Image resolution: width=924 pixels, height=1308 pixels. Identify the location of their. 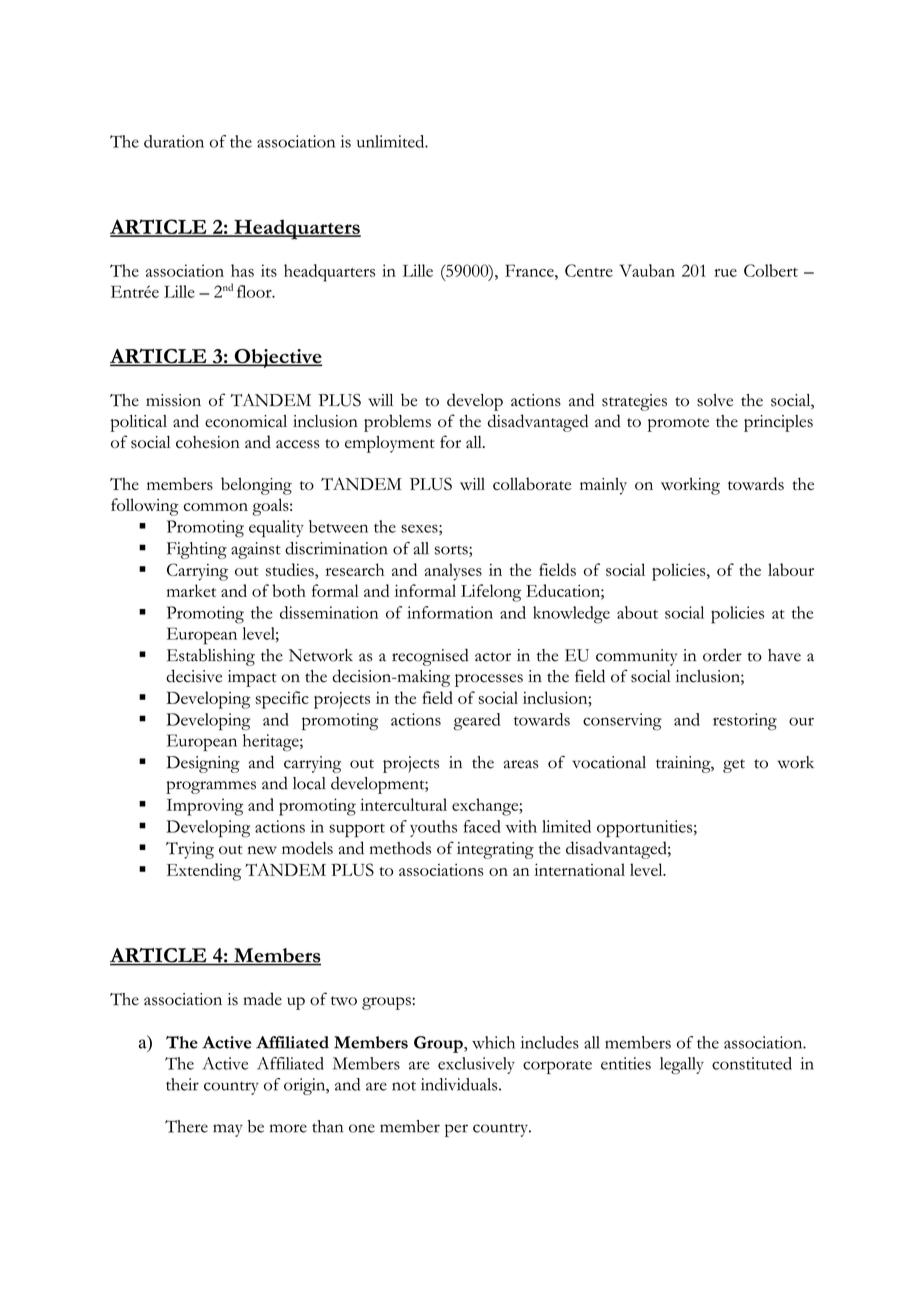
(182, 1084).
